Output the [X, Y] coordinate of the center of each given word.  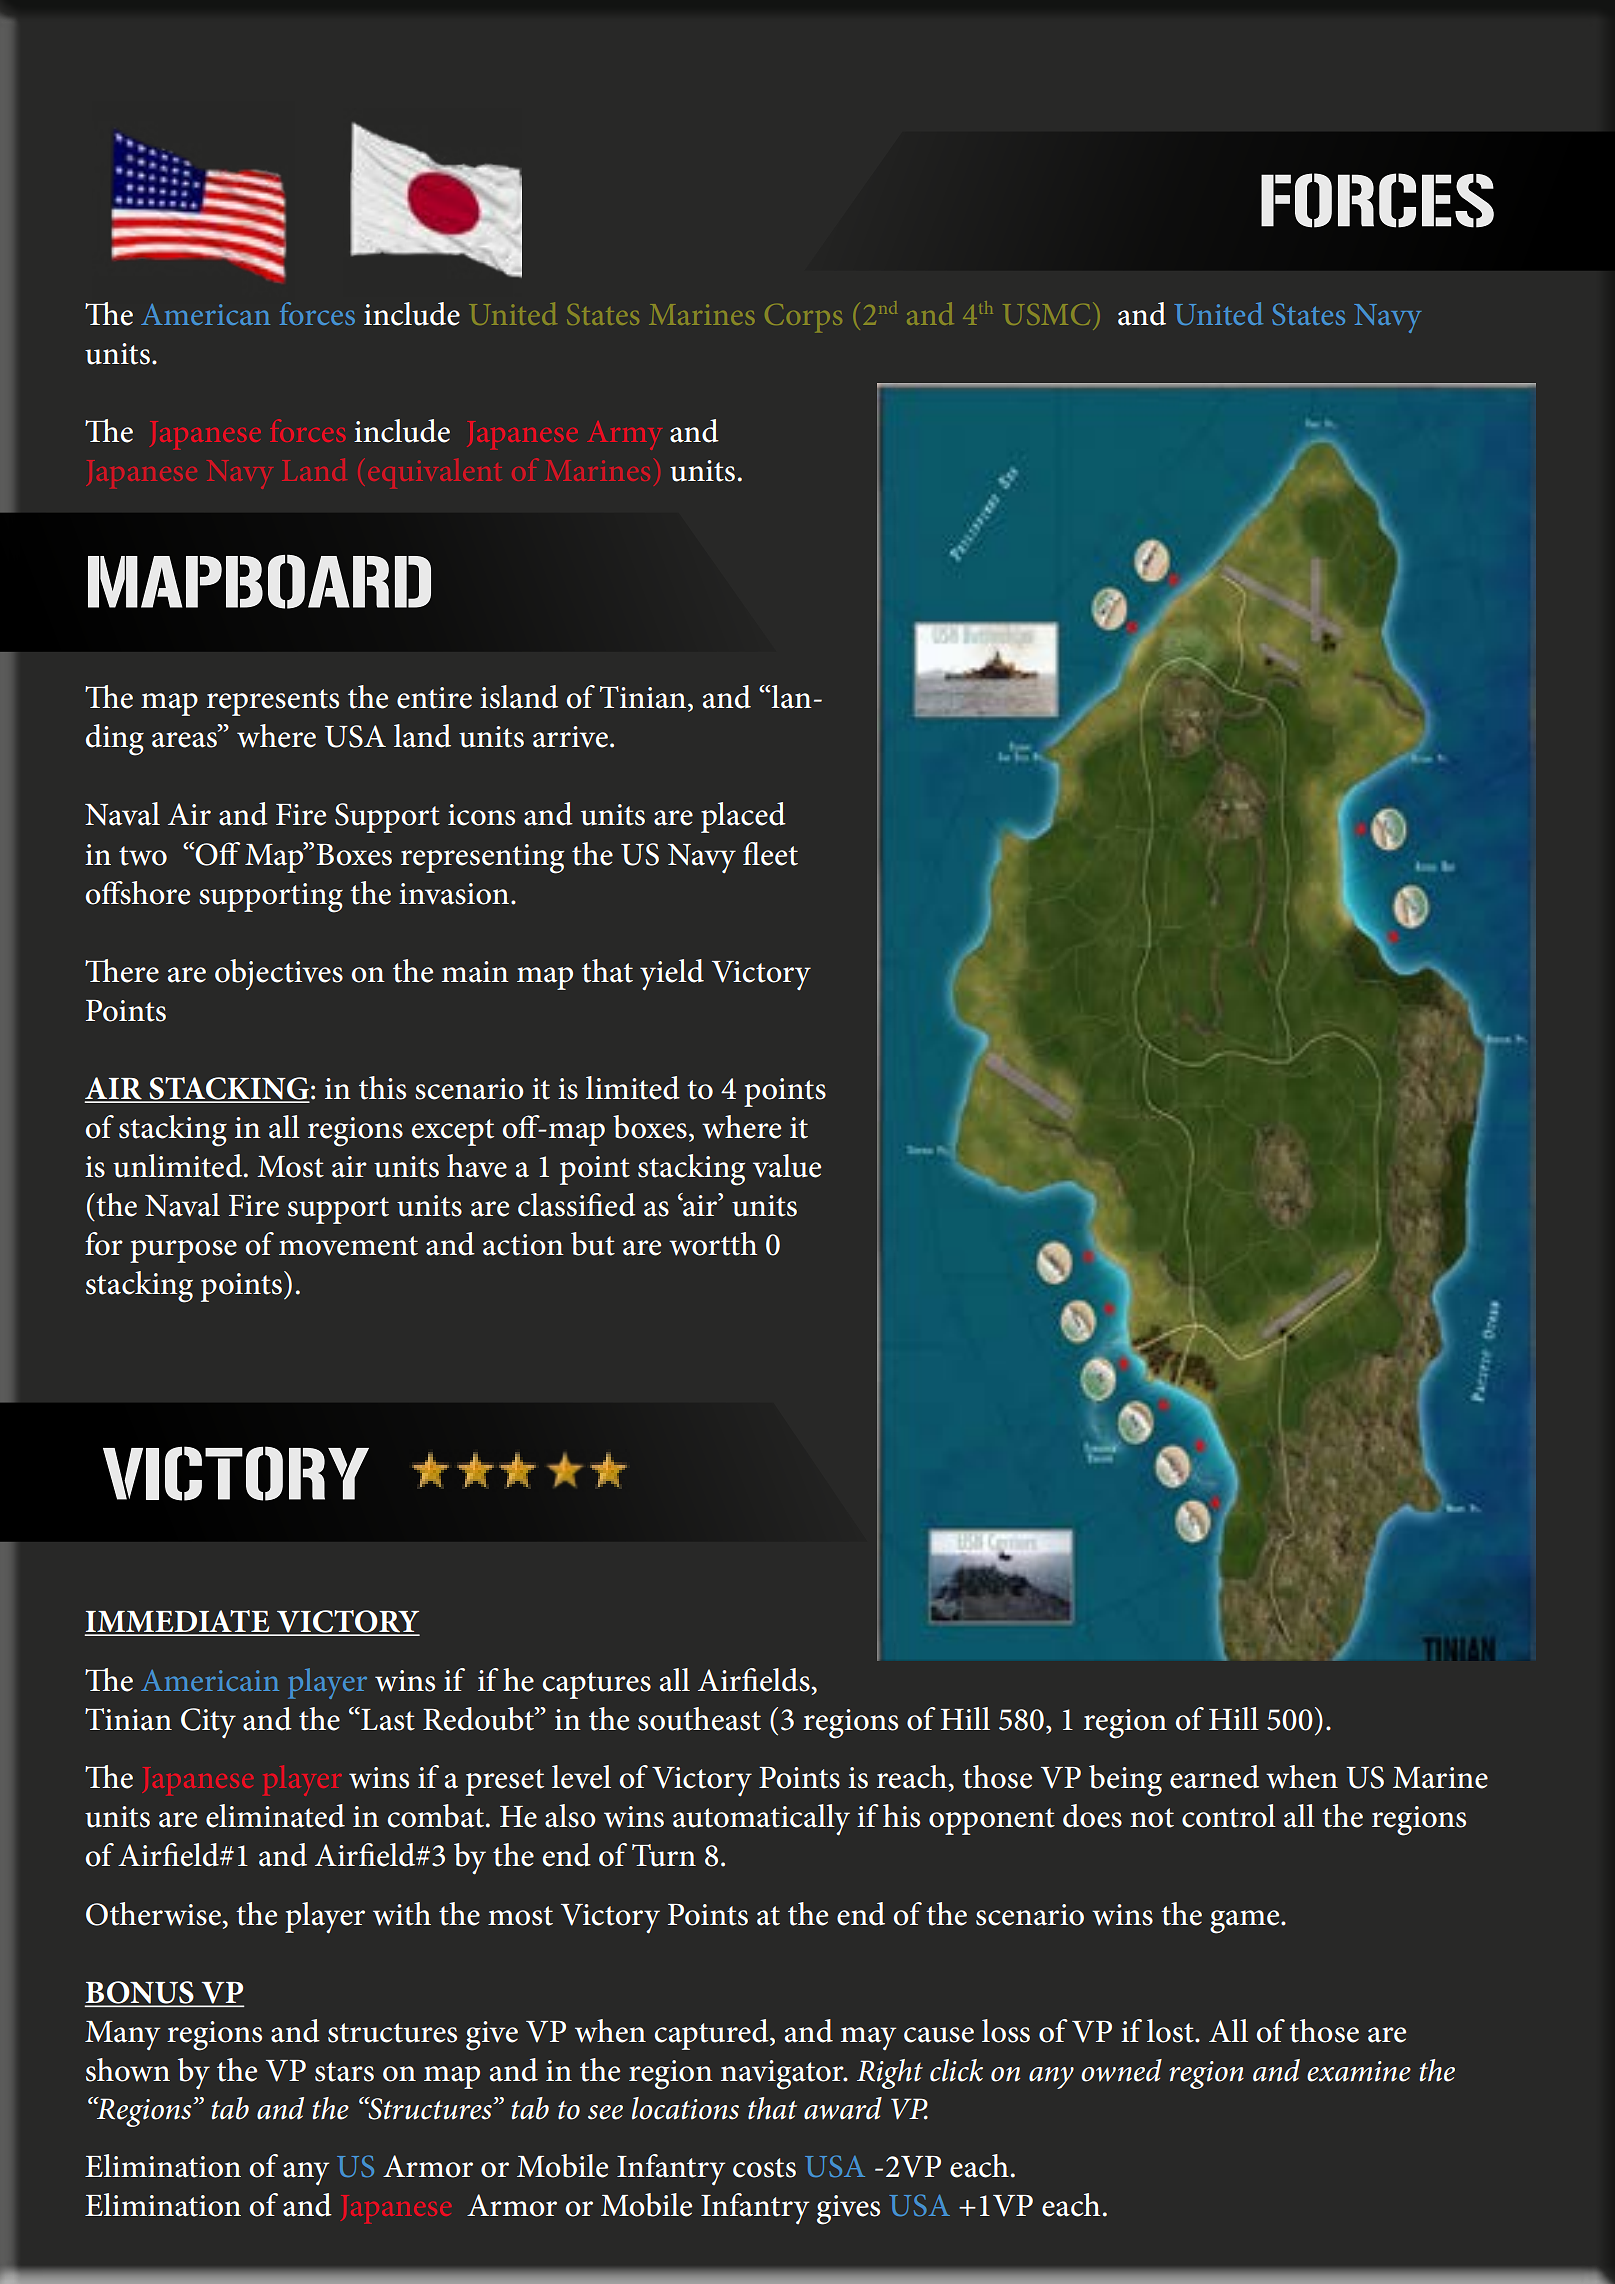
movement [348, 1246]
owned [1121, 2070]
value [787, 1166]
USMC [1046, 314]
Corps [803, 318]
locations [685, 2108]
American [205, 314]
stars [344, 2072]
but [593, 1244]
